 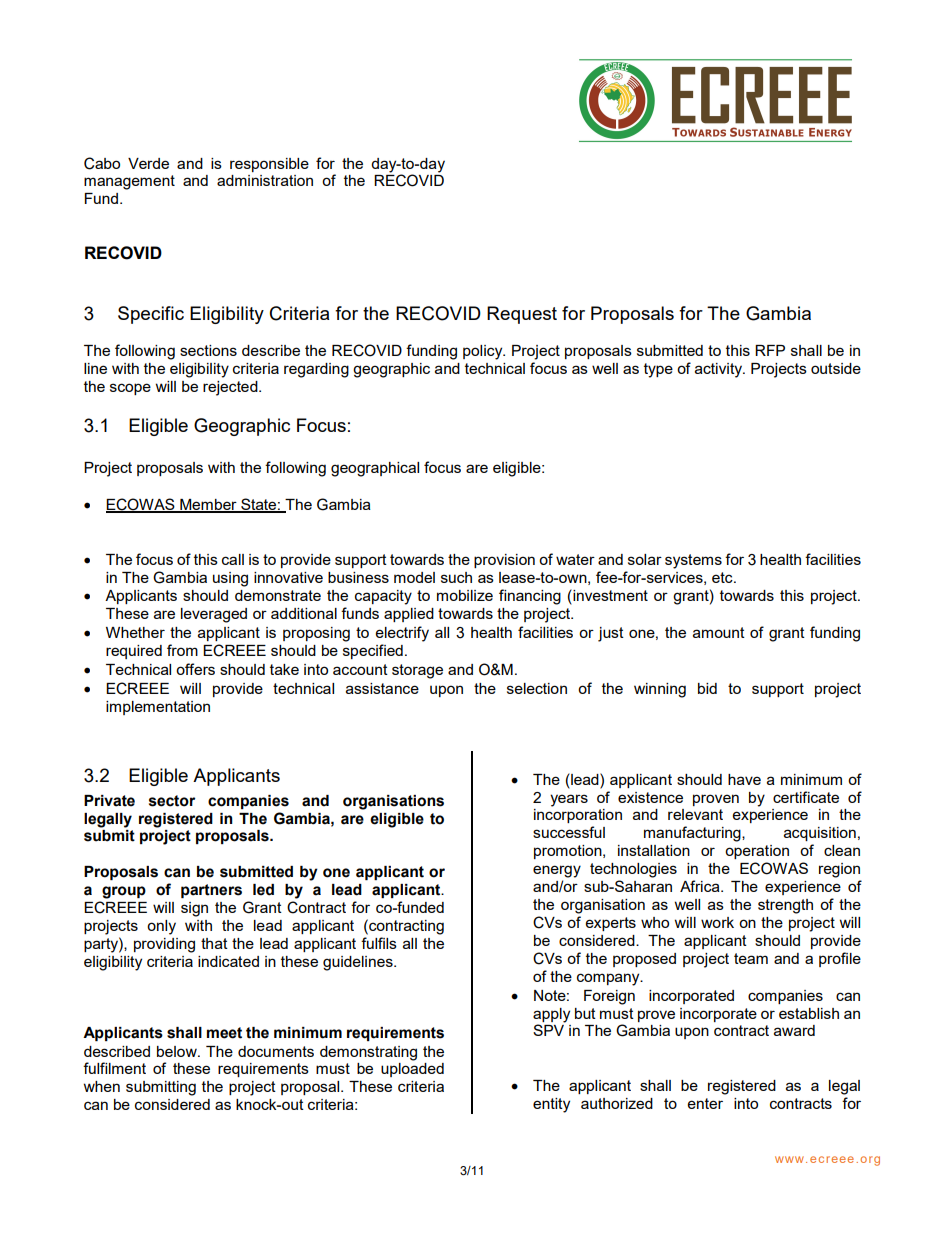 What do you see at coordinates (757, 852) in the image?
I see `operation` at bounding box center [757, 852].
